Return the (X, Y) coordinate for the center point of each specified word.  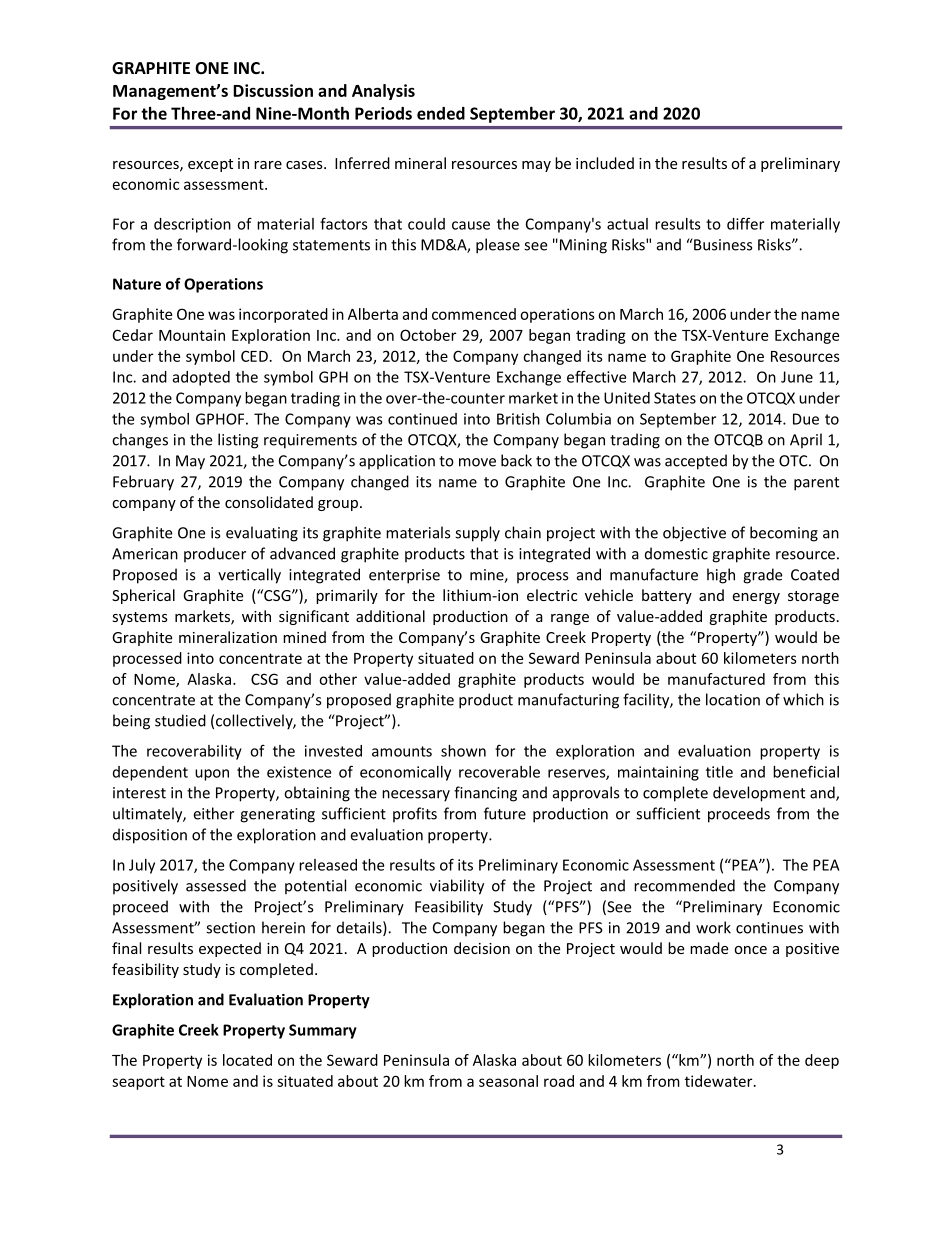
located (247, 1060)
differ (745, 223)
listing (238, 441)
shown (463, 751)
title (719, 772)
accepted (696, 462)
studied (180, 720)
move (477, 462)
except (210, 165)
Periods (383, 113)
